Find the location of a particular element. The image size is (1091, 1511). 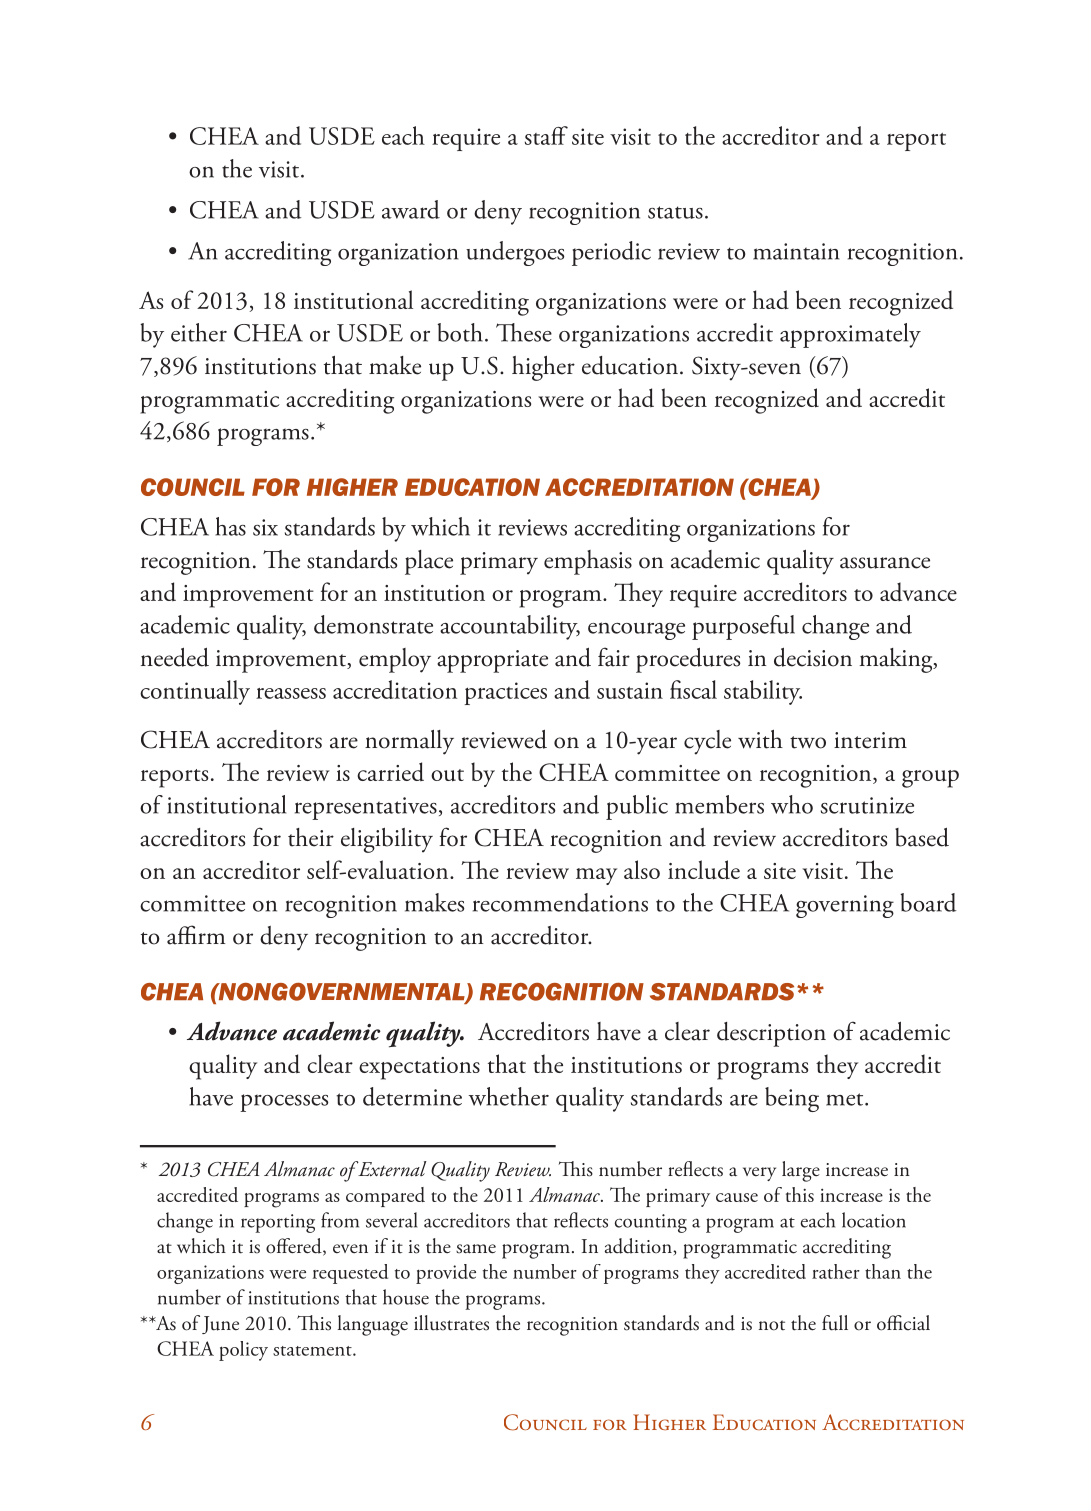

June is located at coordinates (220, 1325).
